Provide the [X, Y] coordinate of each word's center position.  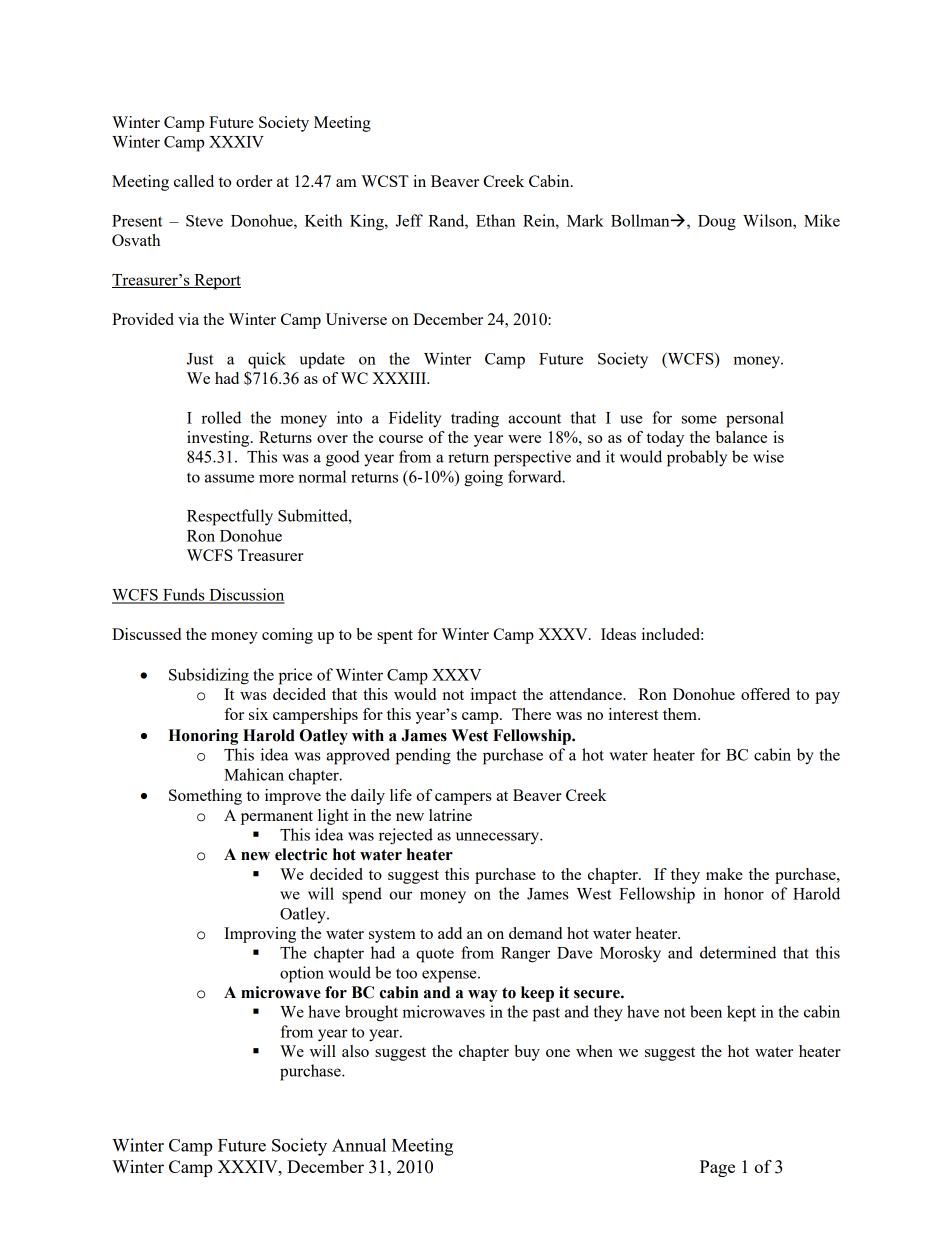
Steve [204, 221]
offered [765, 694]
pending [423, 756]
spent [395, 637]
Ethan [495, 220]
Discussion [246, 595]
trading [475, 419]
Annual [359, 1145]
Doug [717, 223]
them [681, 714]
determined [738, 952]
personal [755, 419]
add [450, 933]
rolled [221, 417]
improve [293, 797]
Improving [260, 935]
